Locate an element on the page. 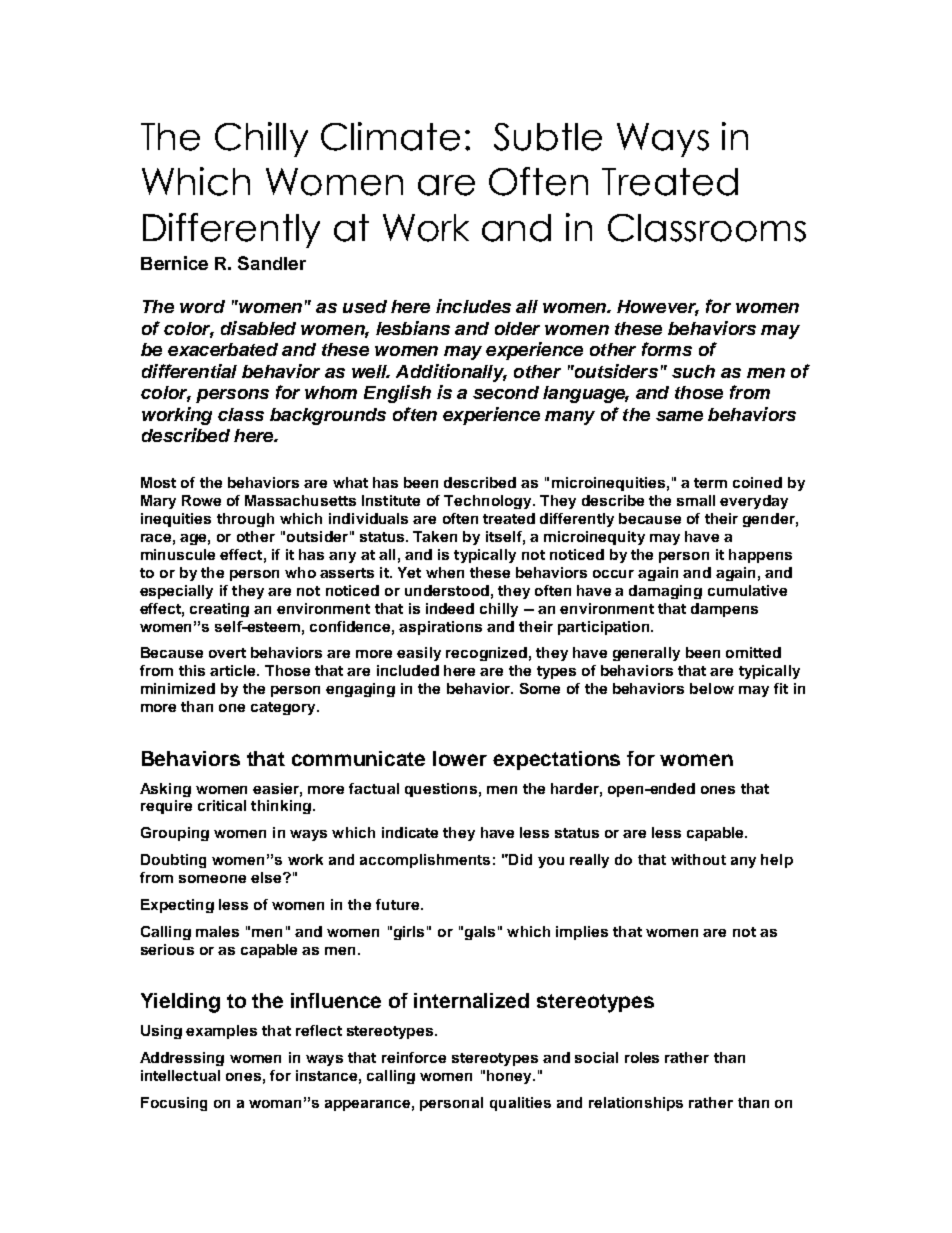 This page has width=952, height=1233. Technology is located at coordinates (489, 502).
